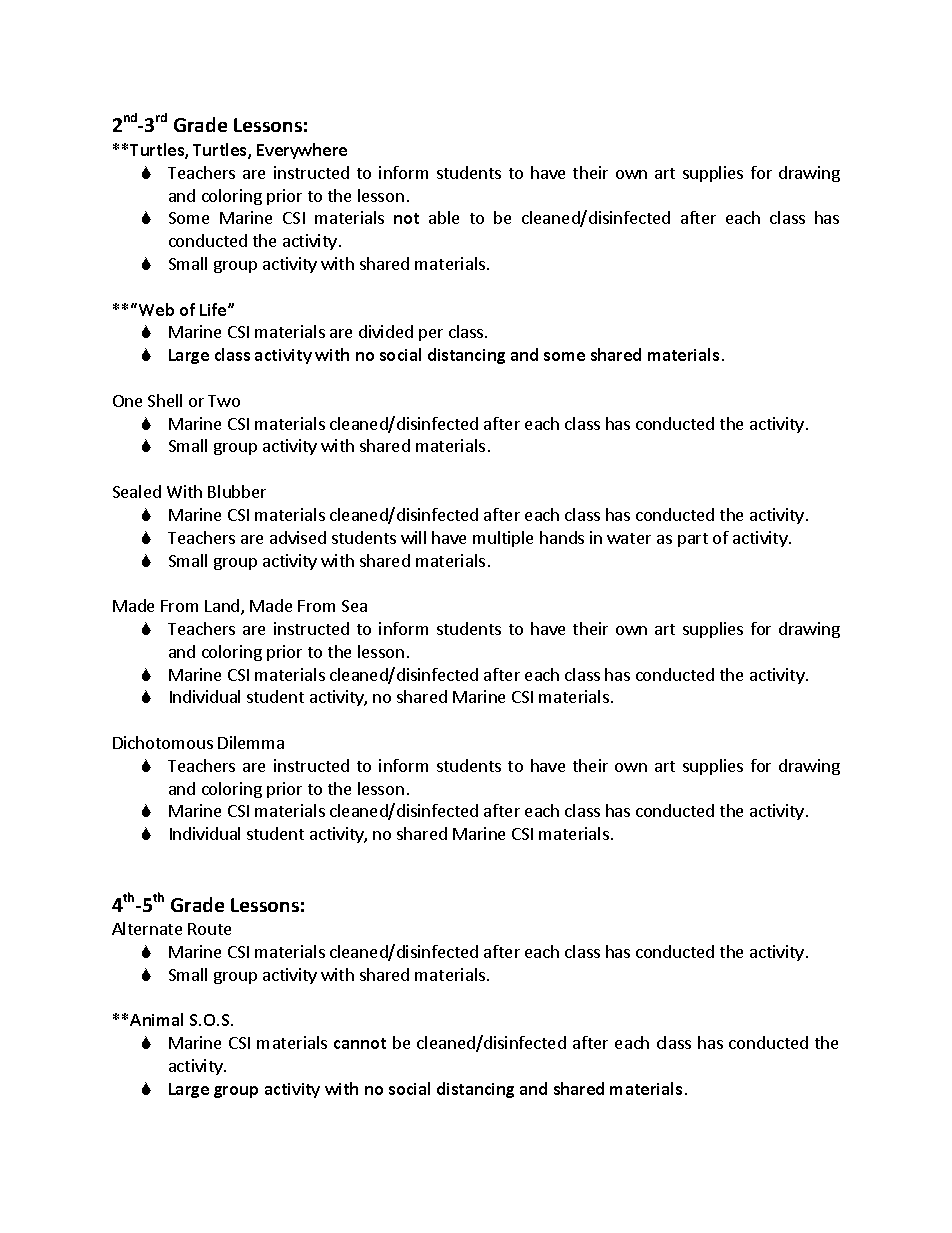 Image resolution: width=952 pixels, height=1233 pixels. What do you see at coordinates (629, 538) in the image?
I see `water` at bounding box center [629, 538].
